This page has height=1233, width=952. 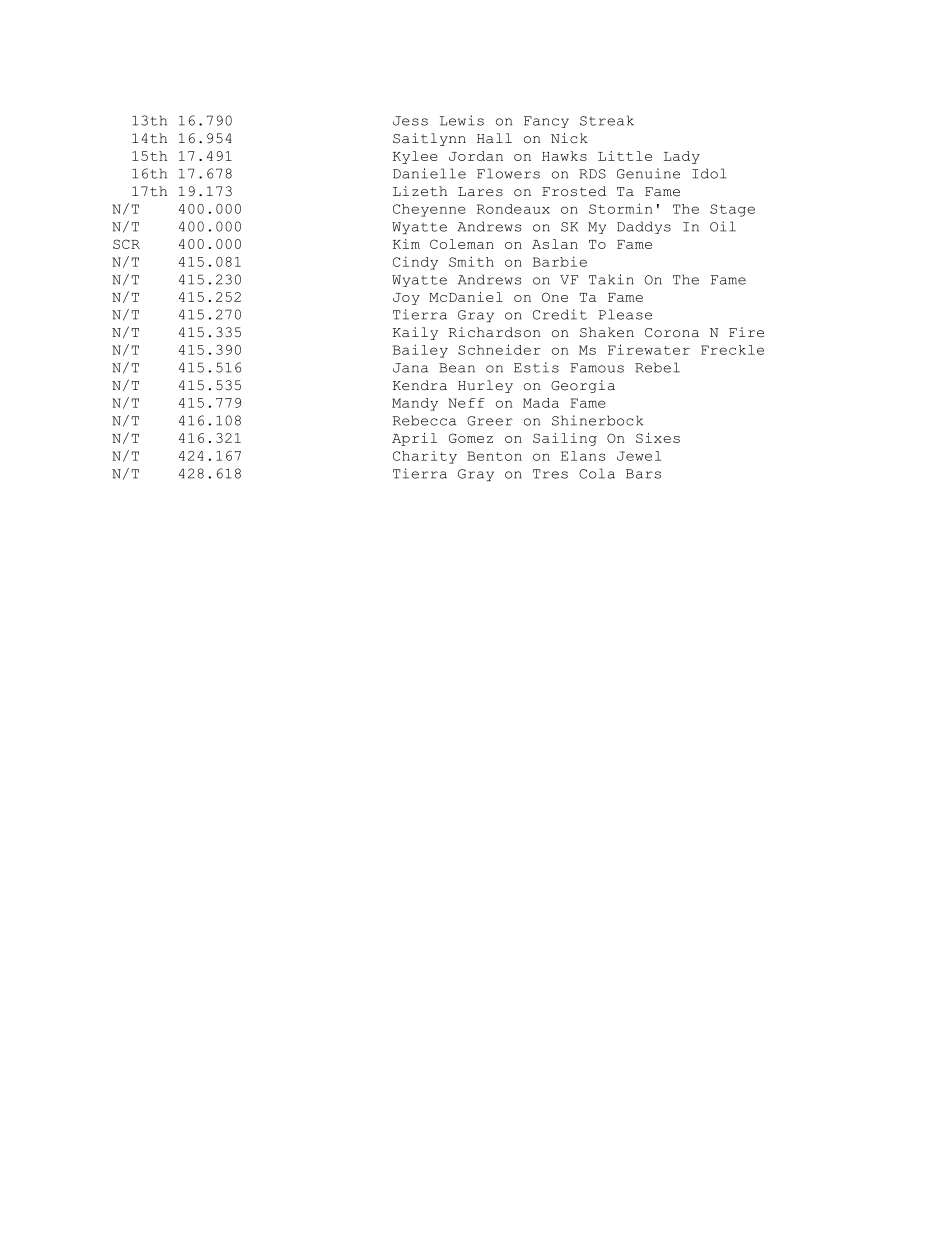 I want to click on Jess, so click(x=410, y=121).
